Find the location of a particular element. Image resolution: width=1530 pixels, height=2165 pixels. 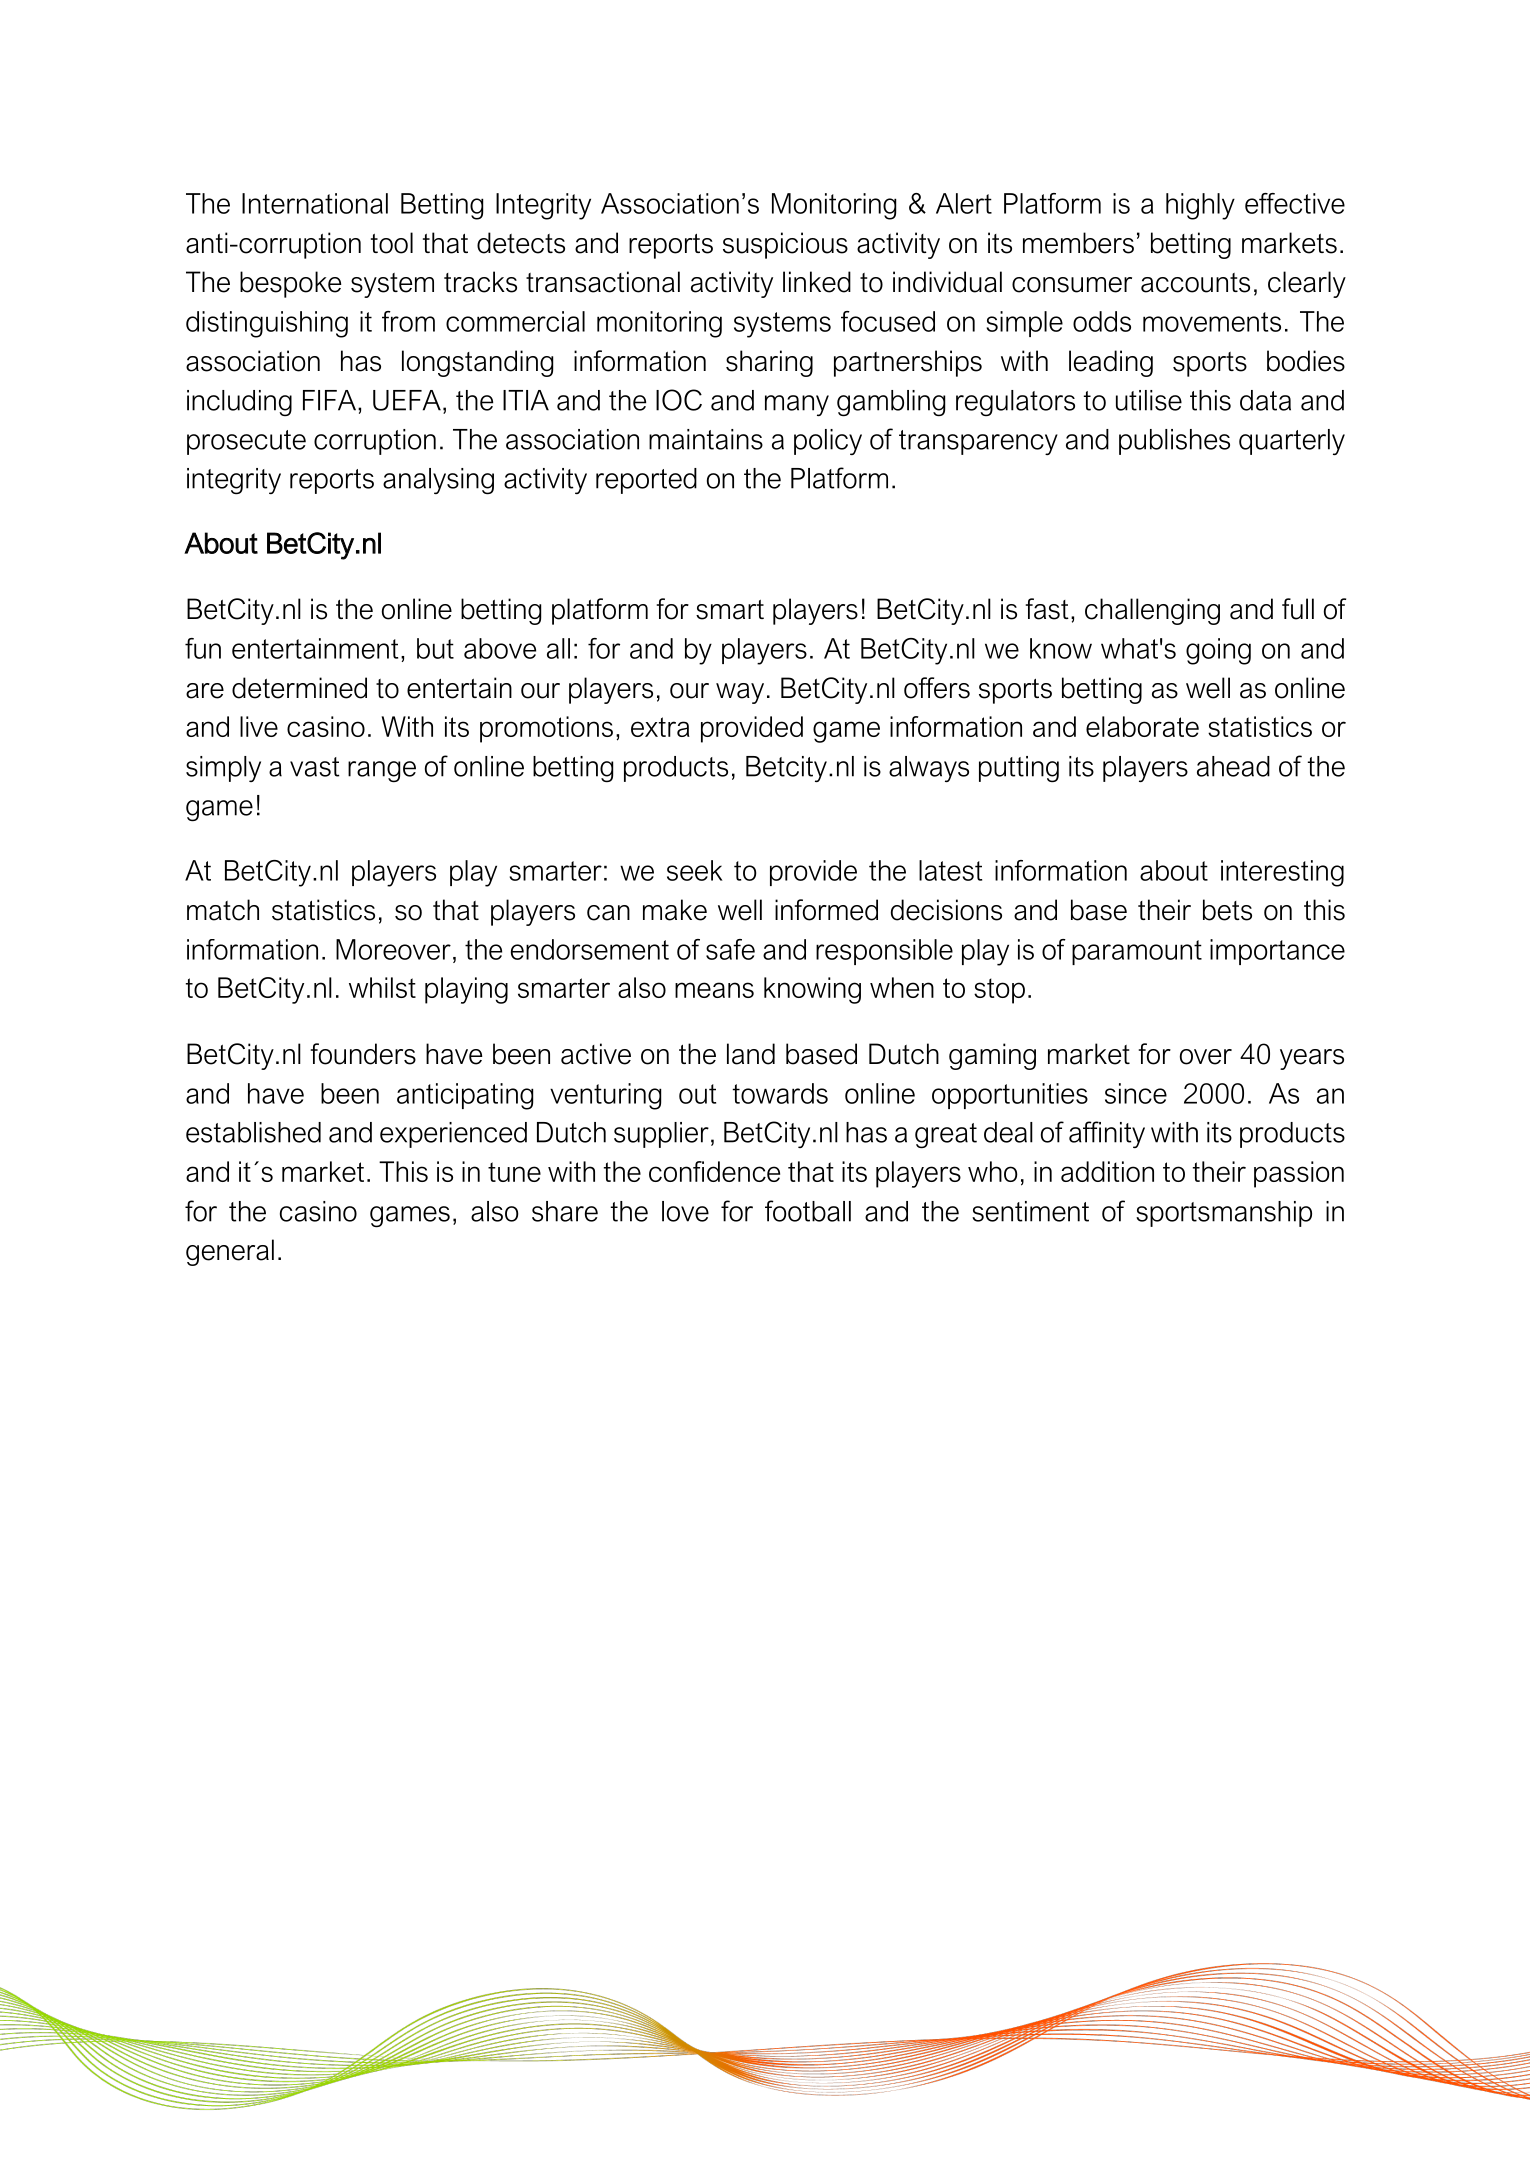

live is located at coordinates (259, 726).
